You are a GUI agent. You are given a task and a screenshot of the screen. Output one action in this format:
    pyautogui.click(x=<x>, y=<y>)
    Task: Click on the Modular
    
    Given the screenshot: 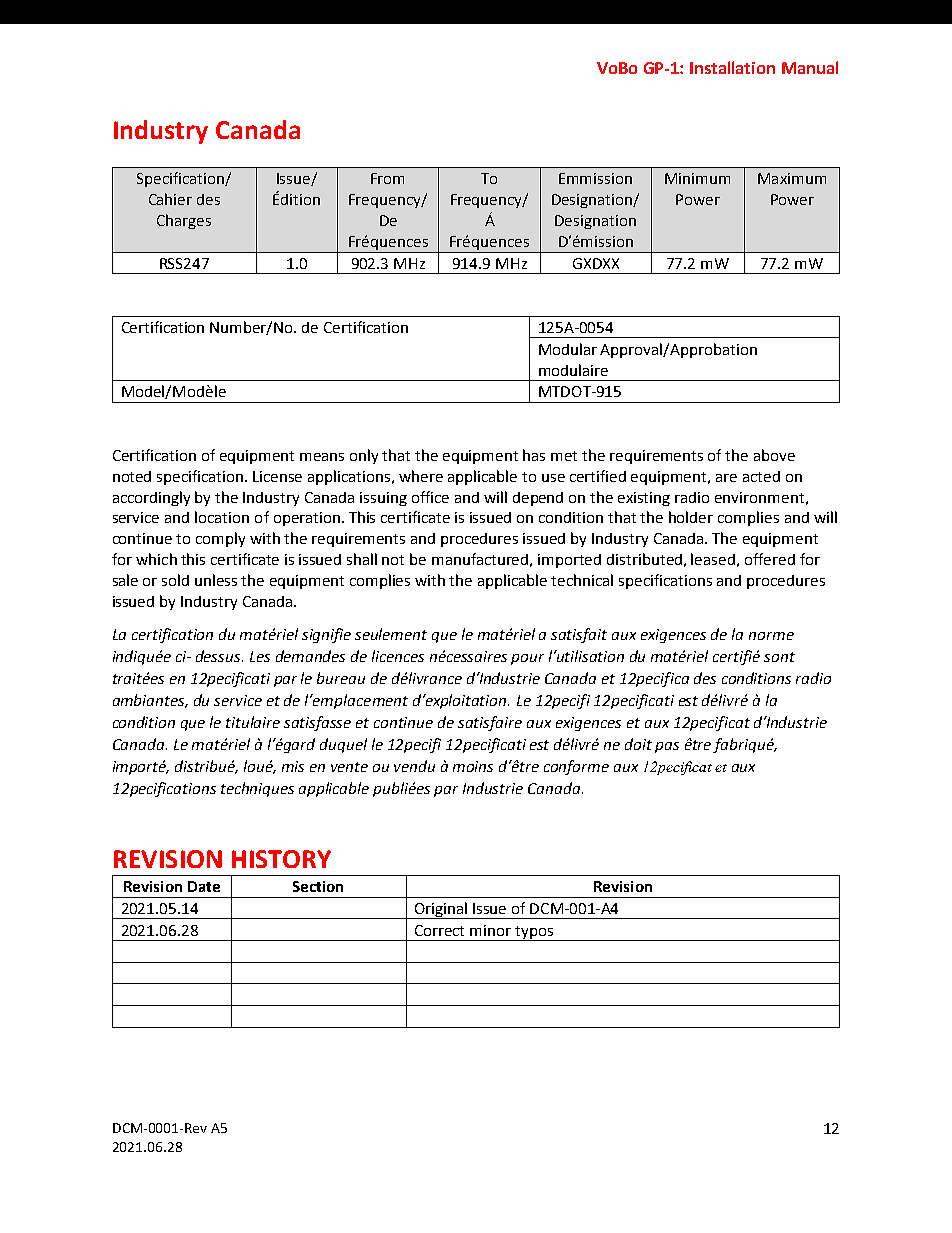 What is the action you would take?
    pyautogui.click(x=568, y=349)
